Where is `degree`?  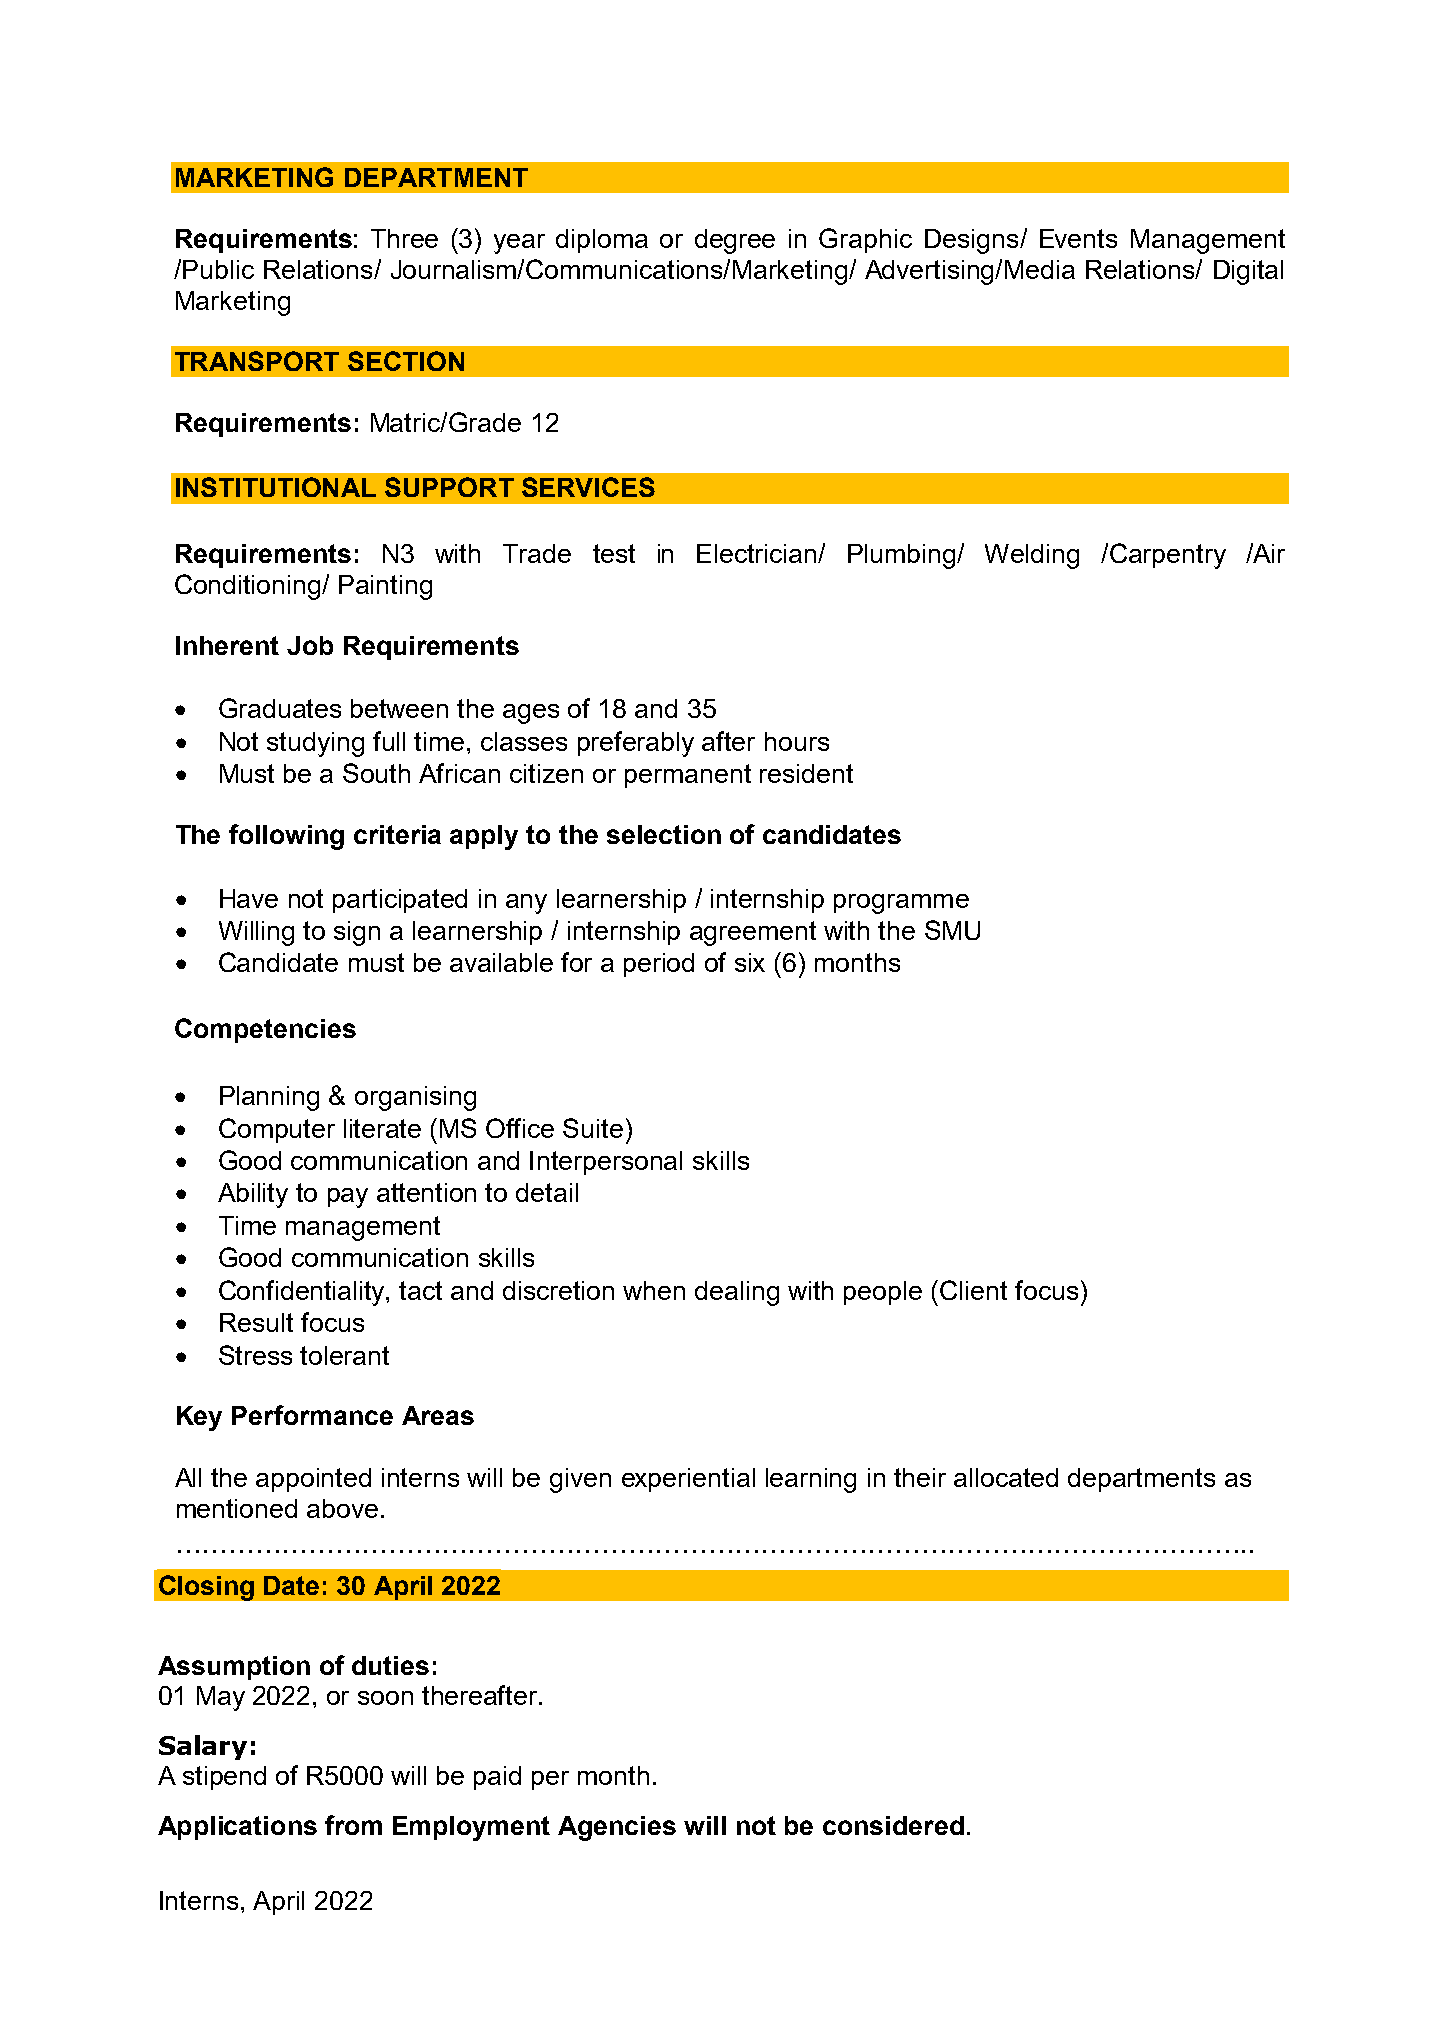 degree is located at coordinates (735, 241).
